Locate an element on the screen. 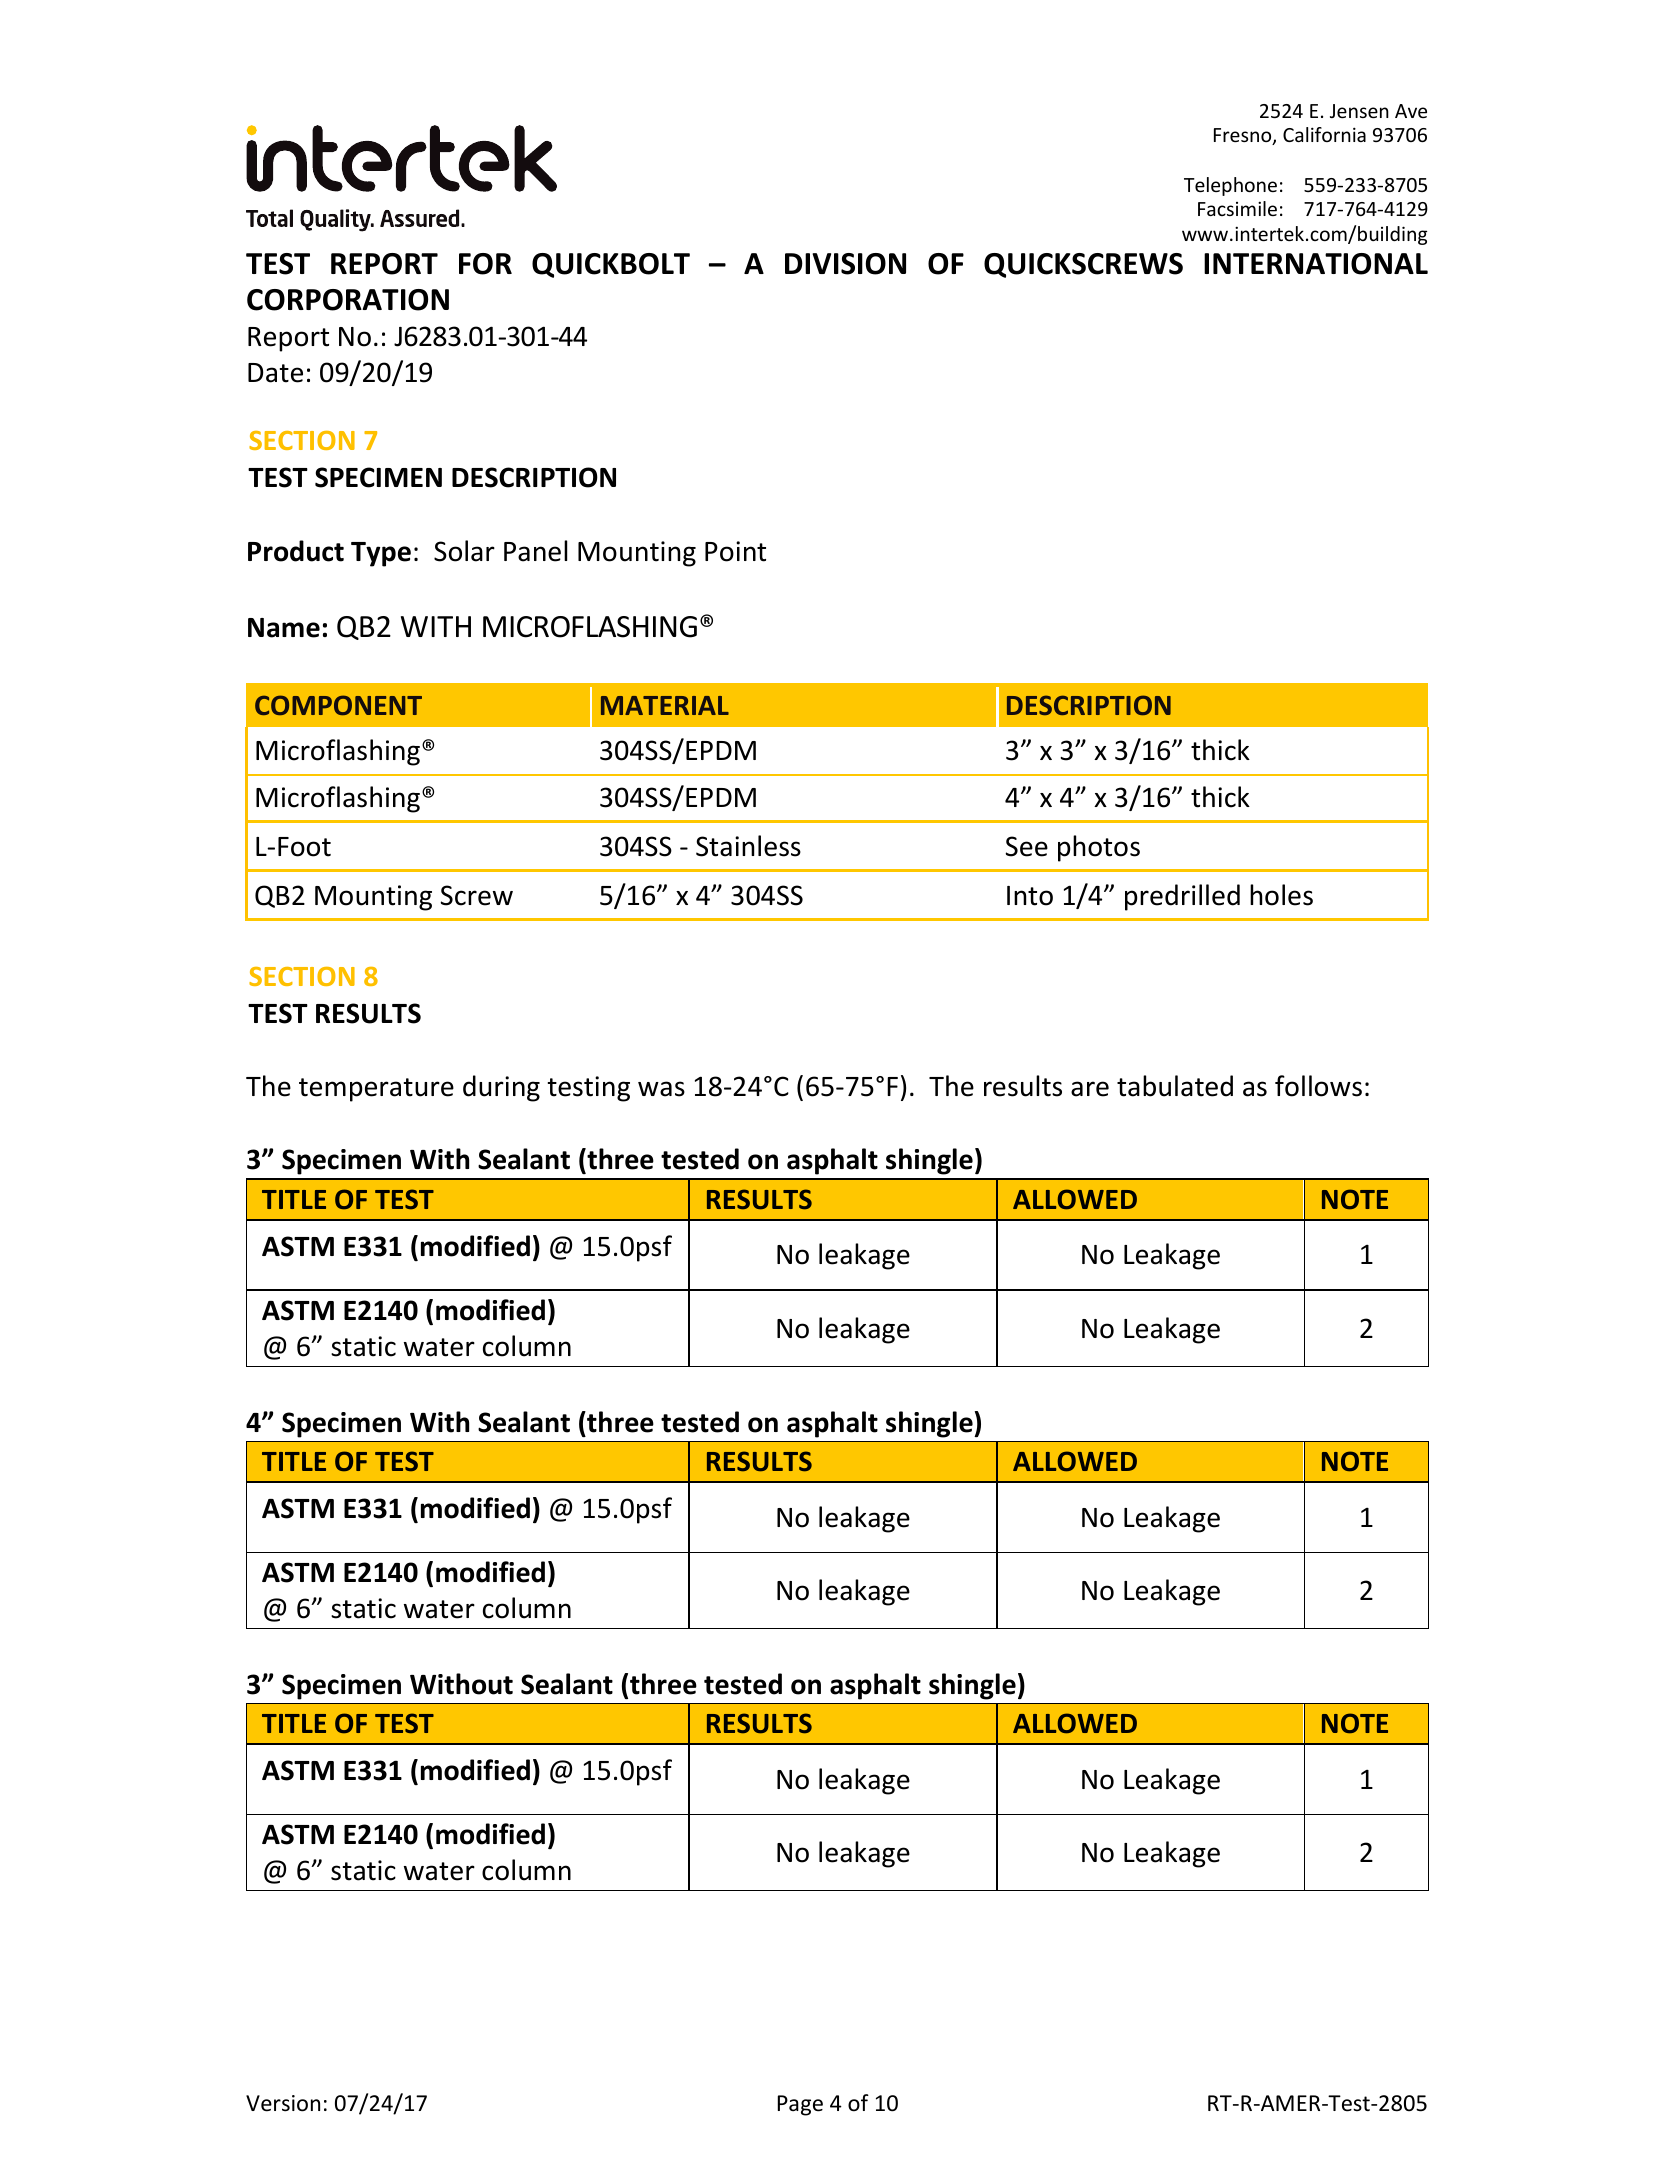 This screenshot has height=2167, width=1674. Page is located at coordinates (800, 2105).
